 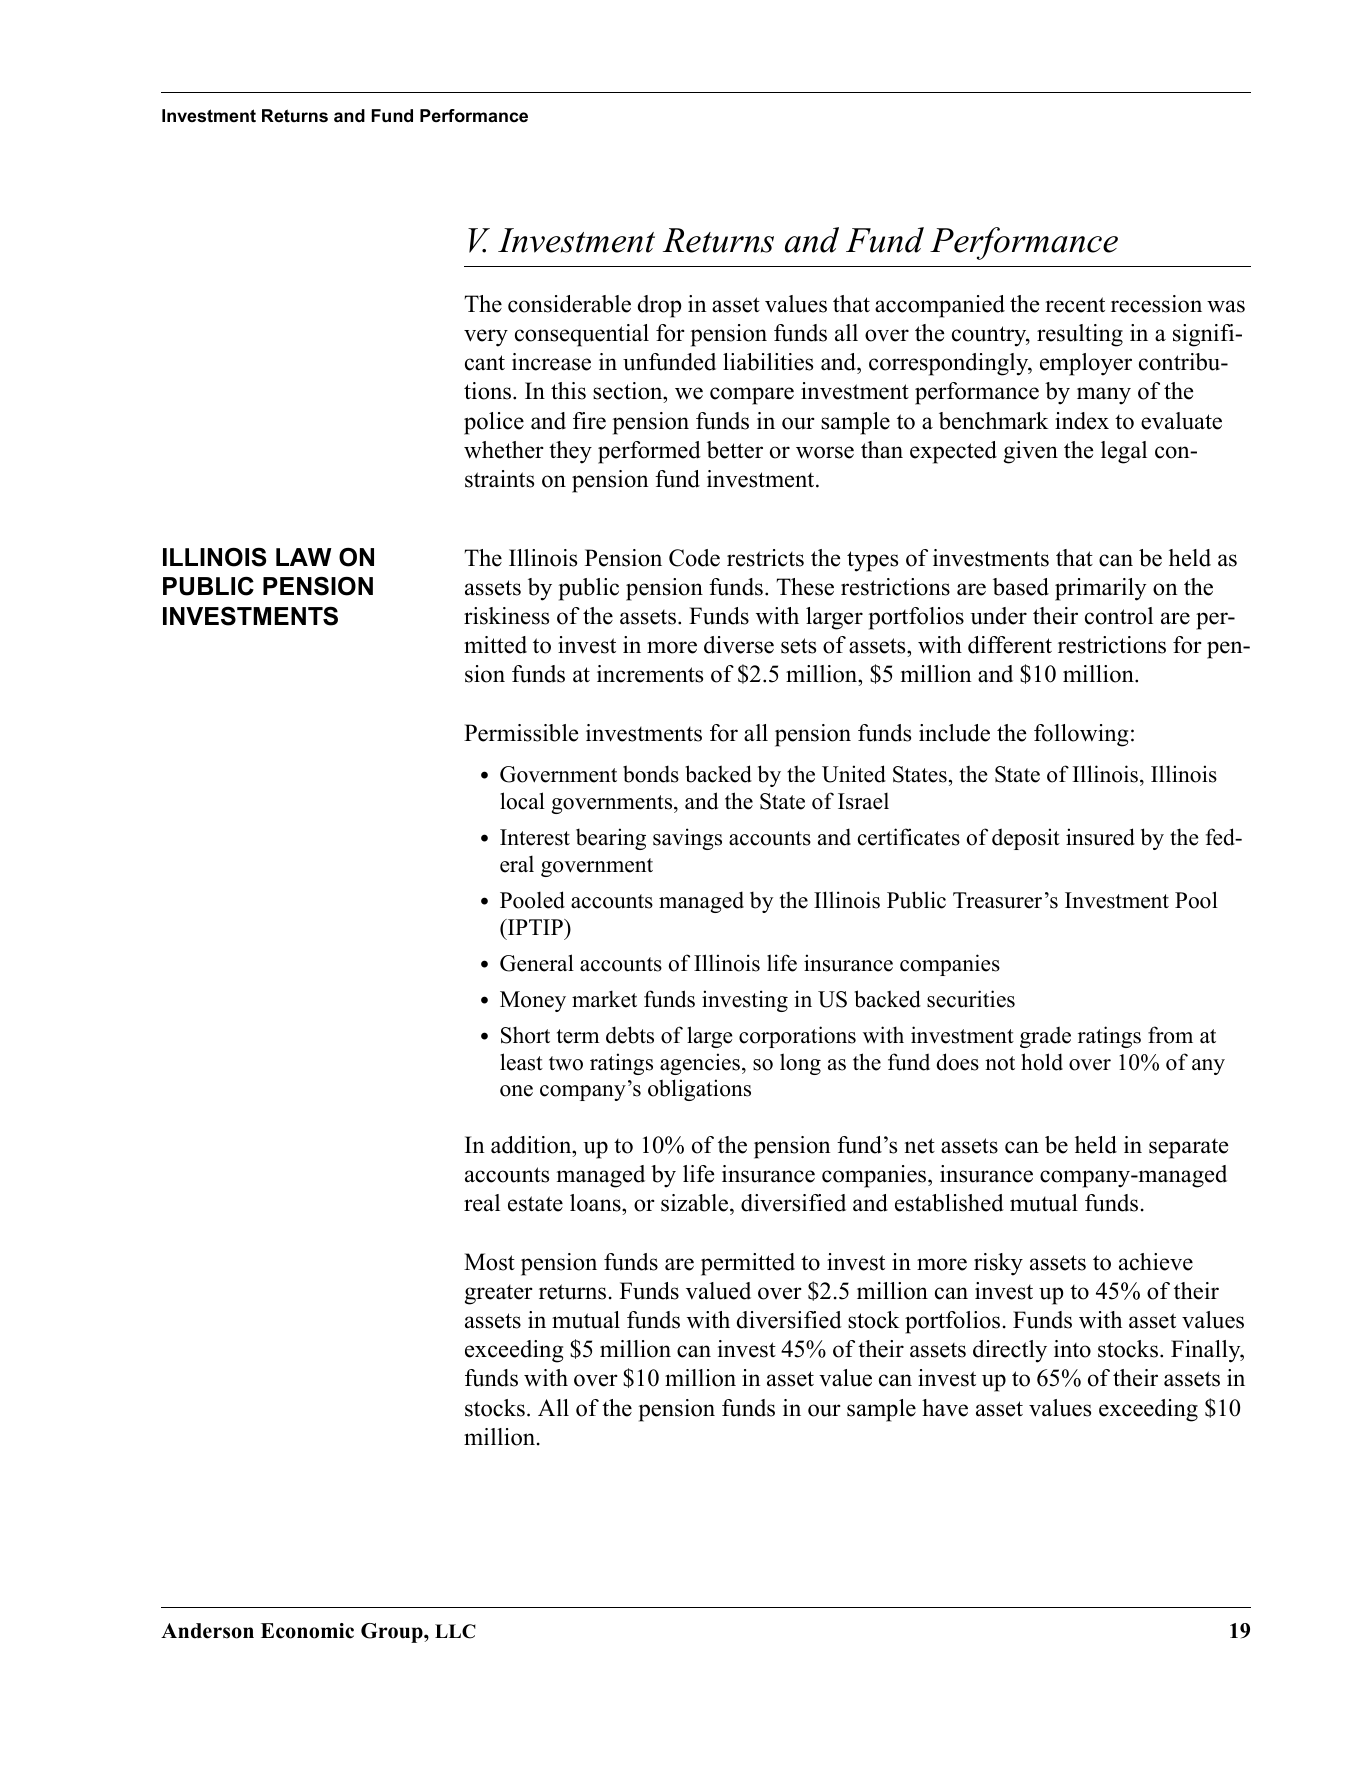 What do you see at coordinates (696, 1204) in the page?
I see `sizable` at bounding box center [696, 1204].
